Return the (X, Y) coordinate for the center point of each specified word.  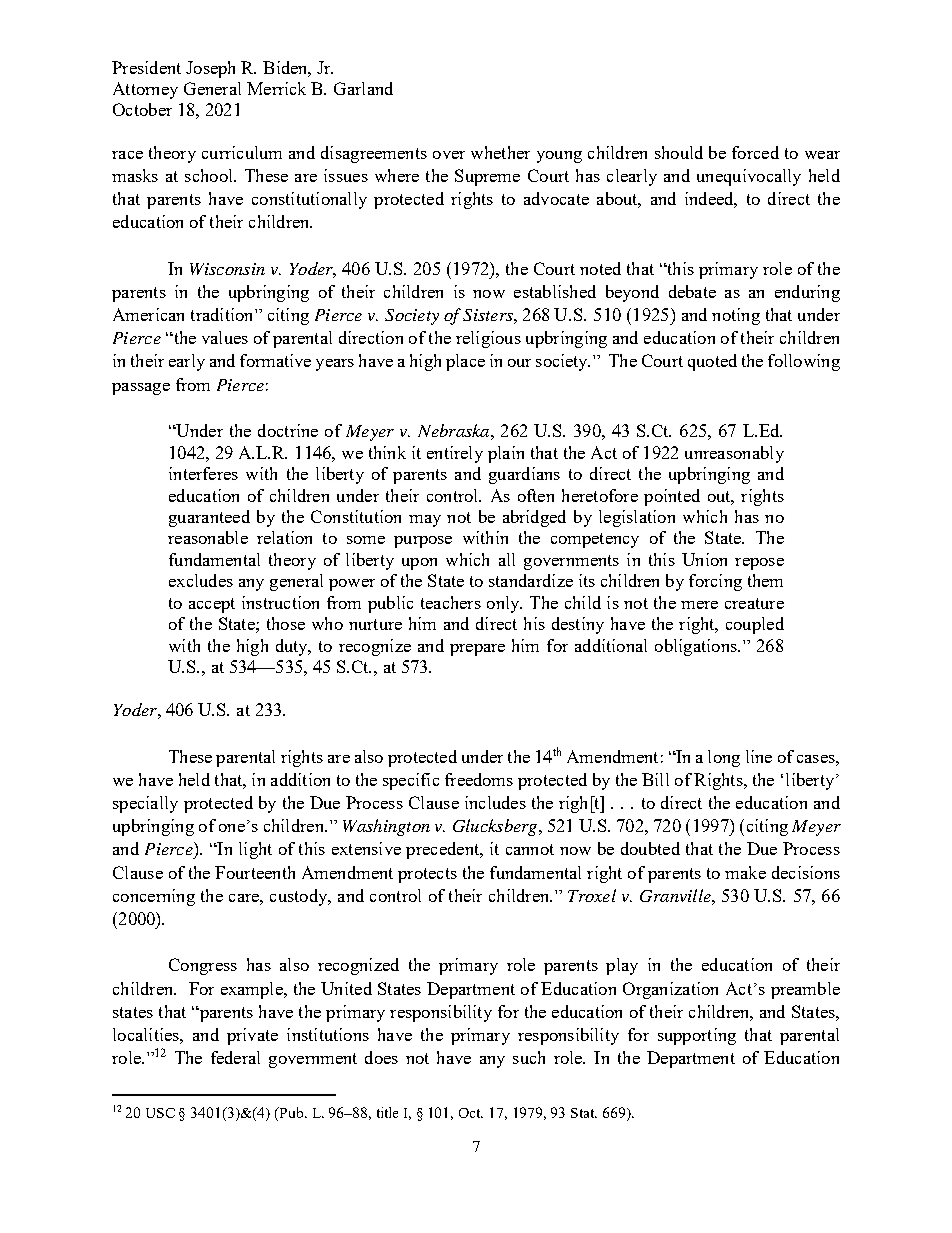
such (529, 1057)
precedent (444, 850)
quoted (712, 362)
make (745, 872)
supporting (697, 1036)
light (255, 850)
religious (488, 339)
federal (235, 1057)
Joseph (210, 69)
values (225, 337)
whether (500, 152)
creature (754, 603)
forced (755, 152)
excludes (201, 580)
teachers (451, 602)
